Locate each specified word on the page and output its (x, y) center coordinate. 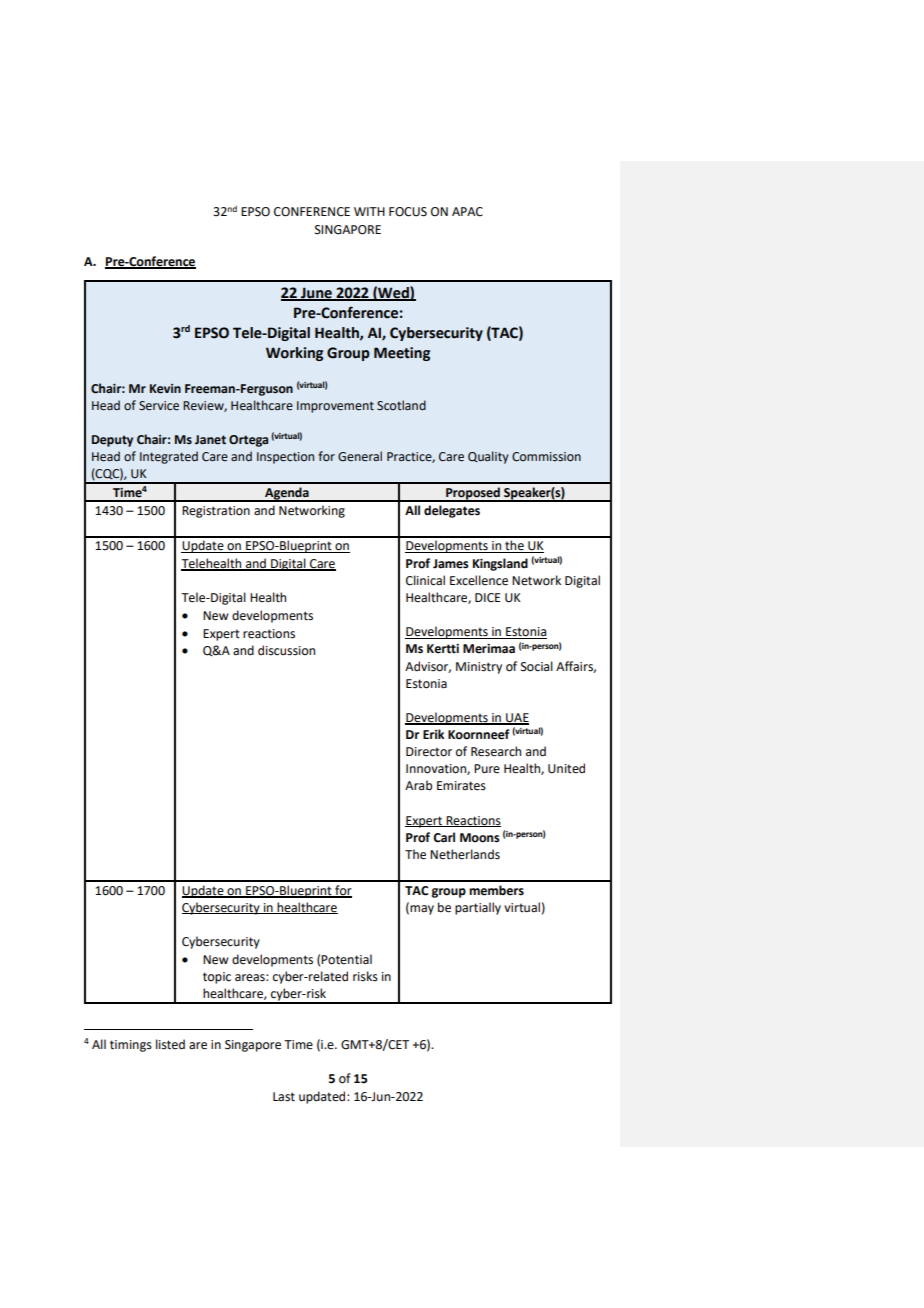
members (496, 890)
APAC (467, 212)
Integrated (169, 457)
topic (217, 978)
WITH (369, 211)
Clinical (425, 580)
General (360, 456)
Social (537, 666)
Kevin (165, 389)
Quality (488, 457)
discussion (286, 650)
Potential (346, 959)
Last (284, 1097)
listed (170, 1044)
